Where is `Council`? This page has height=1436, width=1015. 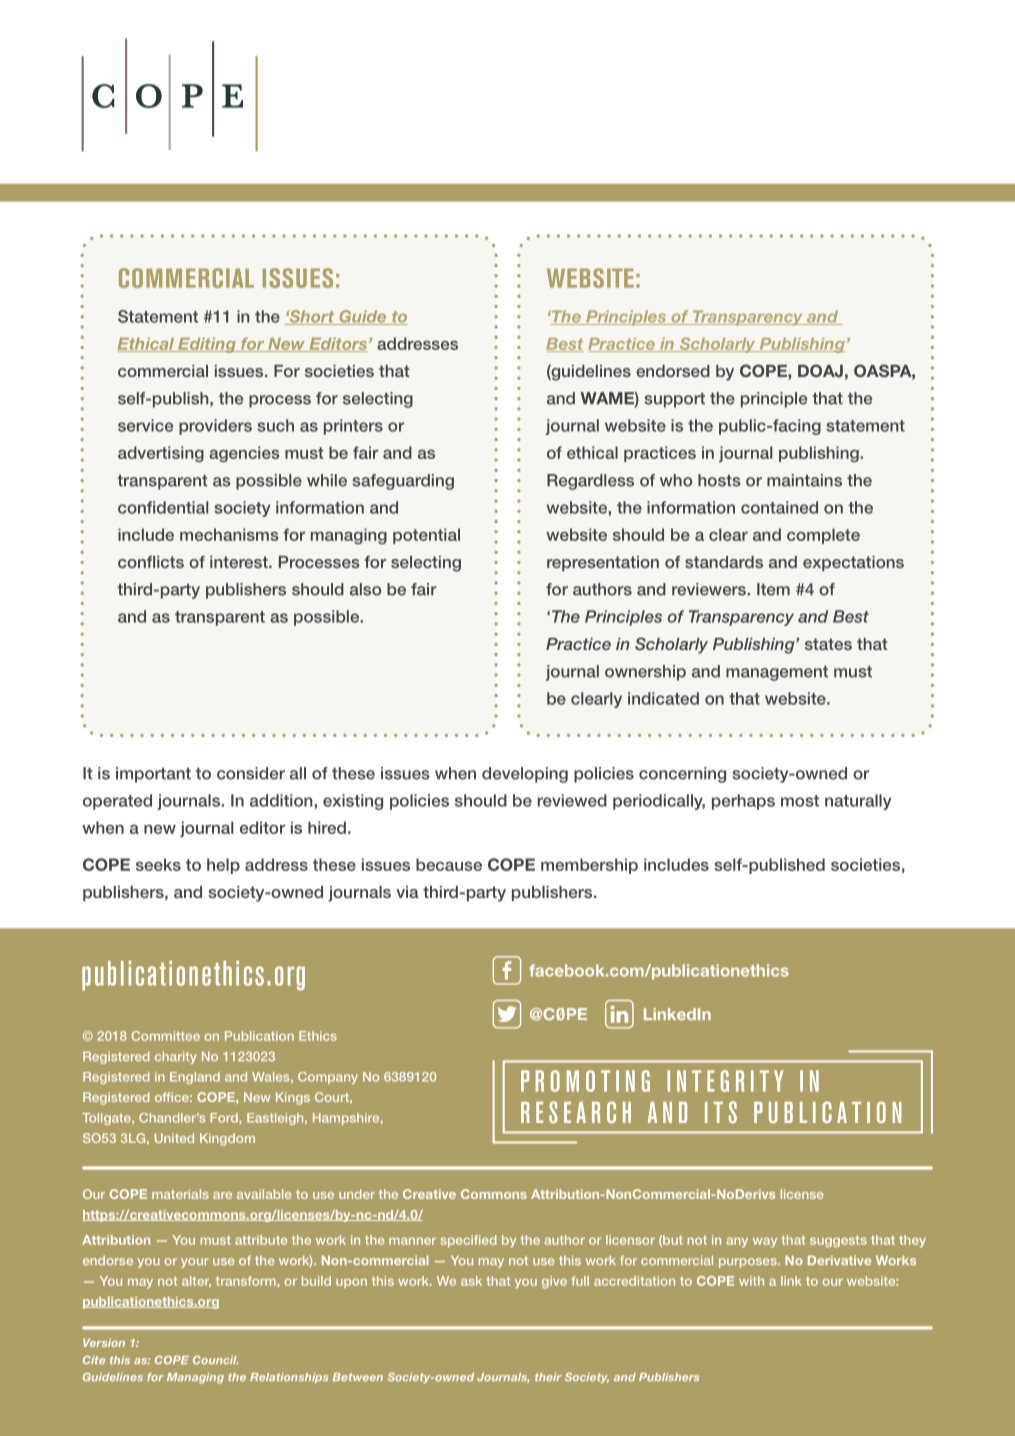
Council is located at coordinates (215, 1360).
